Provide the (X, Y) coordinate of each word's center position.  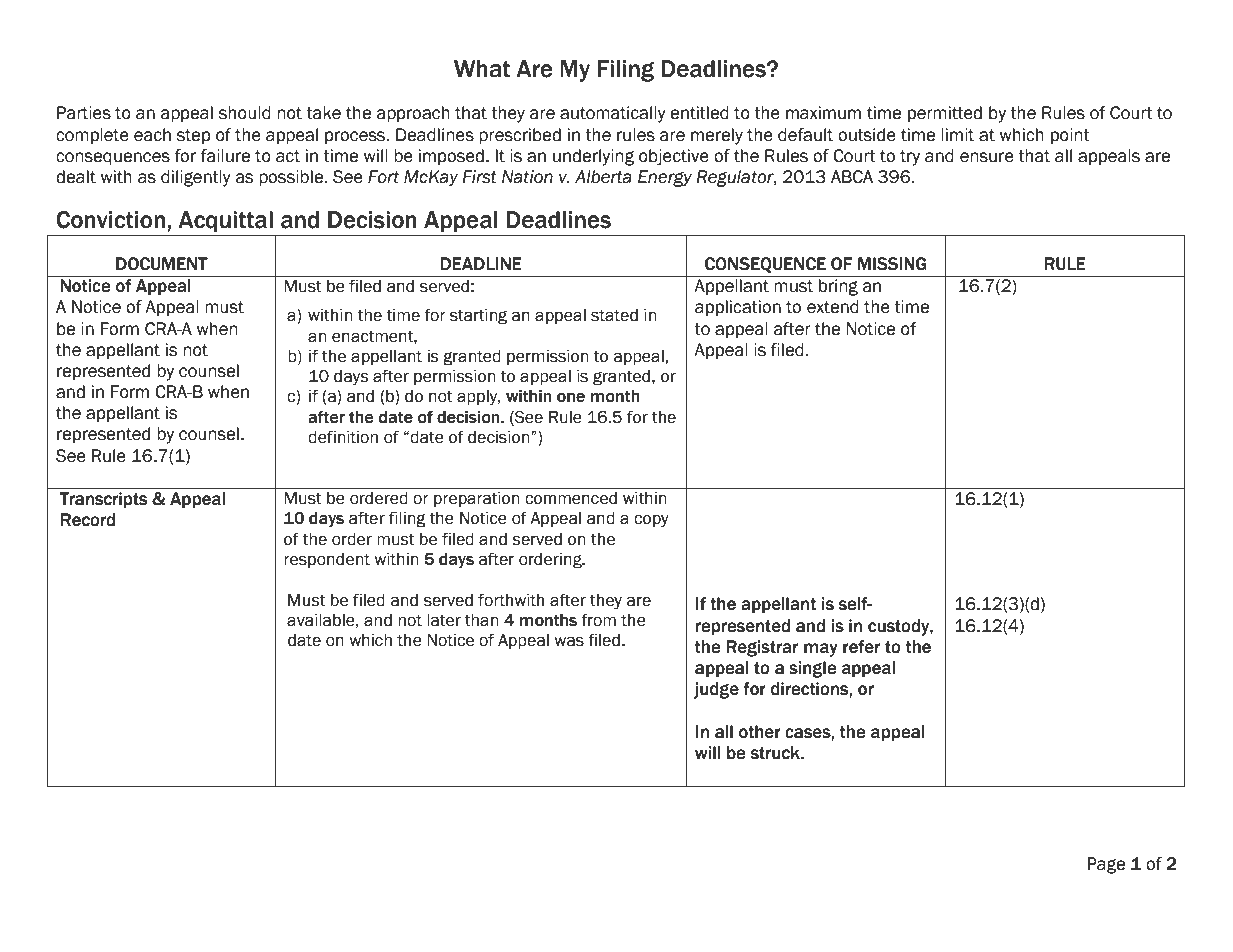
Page (1106, 865)
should (245, 113)
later (444, 620)
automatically (613, 114)
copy (651, 521)
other (760, 732)
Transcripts (103, 500)
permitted (945, 114)
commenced (571, 498)
